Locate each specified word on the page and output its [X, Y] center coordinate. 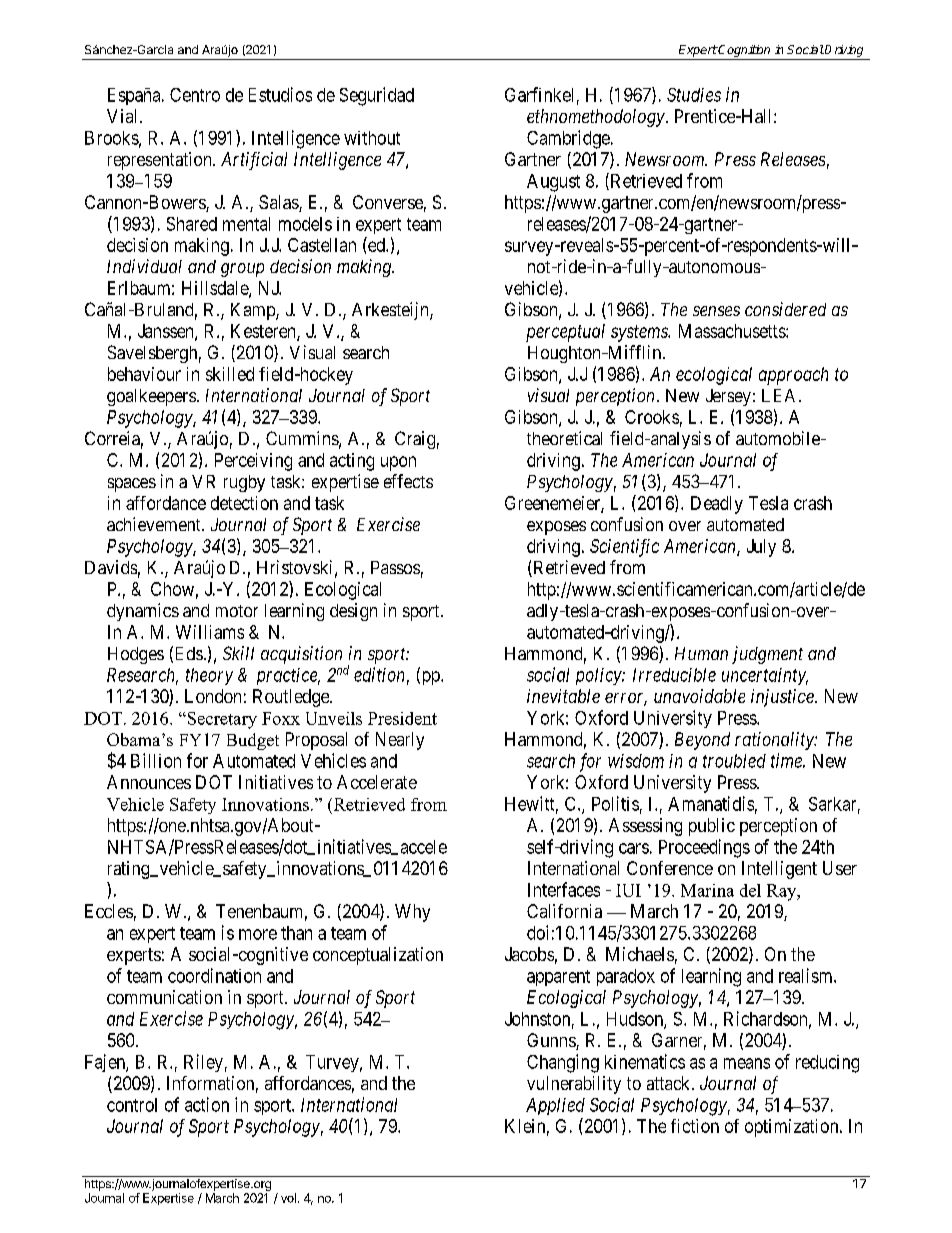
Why [412, 913]
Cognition [743, 51]
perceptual [565, 333]
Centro [195, 95]
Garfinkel [539, 94]
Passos [395, 567]
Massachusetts [733, 331]
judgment [767, 655]
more [258, 934]
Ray [783, 892]
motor [237, 611]
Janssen [167, 332]
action [207, 1104]
